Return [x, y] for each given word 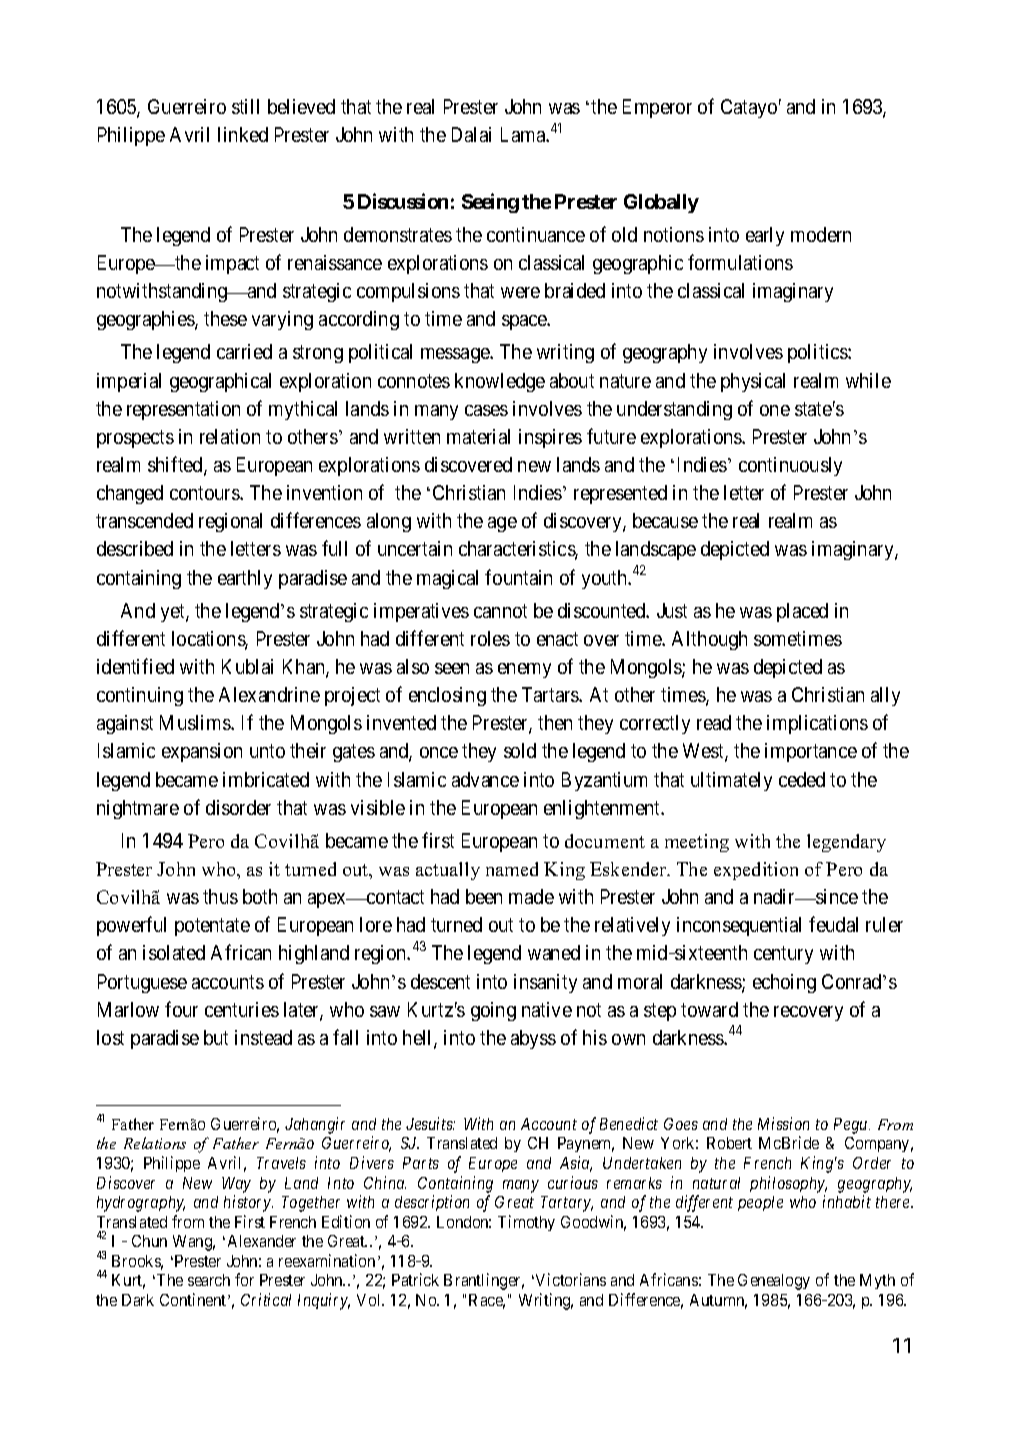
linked [243, 134]
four [181, 1009]
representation [183, 410]
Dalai [471, 134]
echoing [784, 983]
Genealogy [774, 1282]
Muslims [196, 722]
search [209, 1280]
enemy [524, 670]
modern [821, 234]
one [775, 410]
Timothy [526, 1223]
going [493, 1011]
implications [817, 724]
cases [486, 410]
